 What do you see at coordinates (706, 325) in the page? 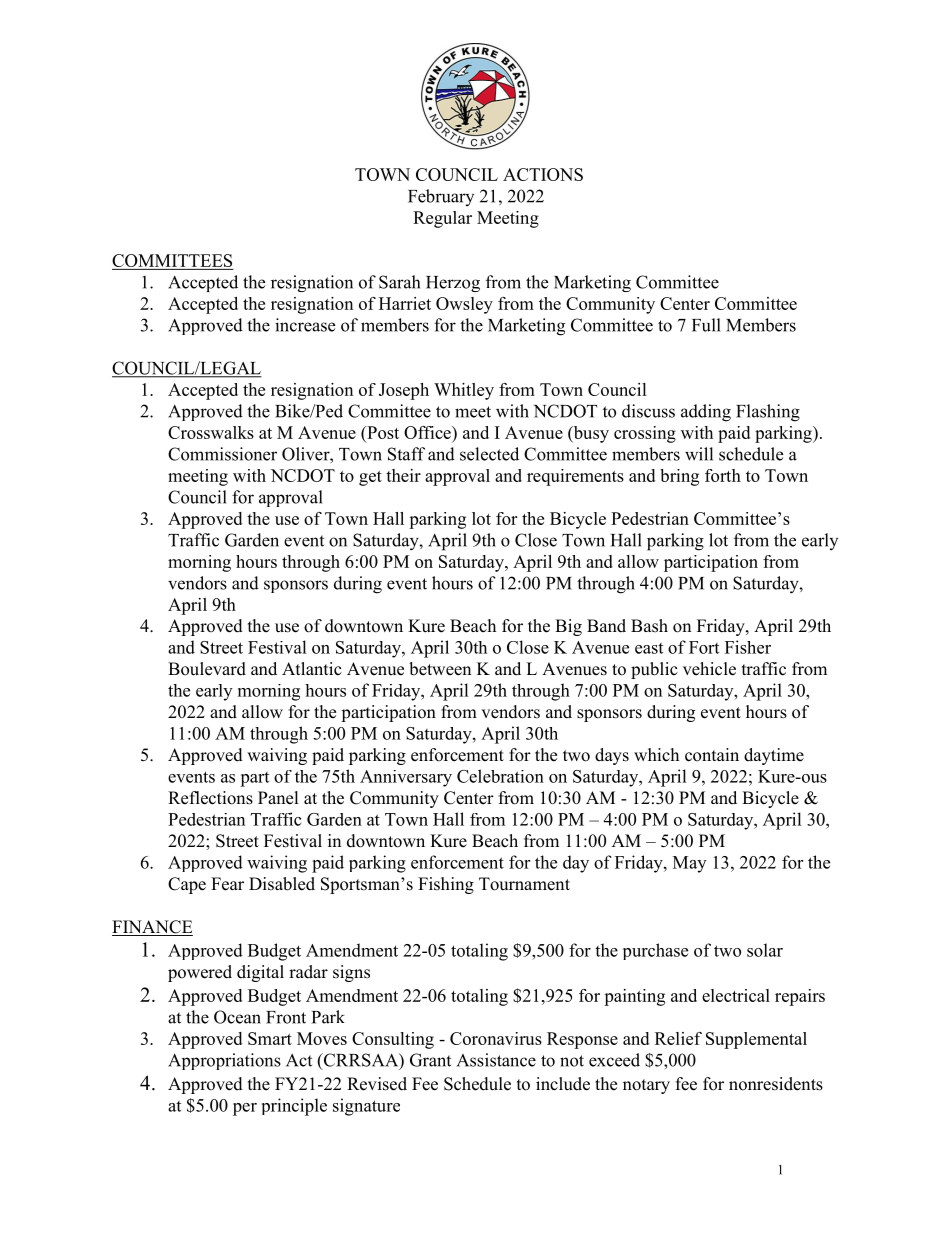
I see `Full` at bounding box center [706, 325].
